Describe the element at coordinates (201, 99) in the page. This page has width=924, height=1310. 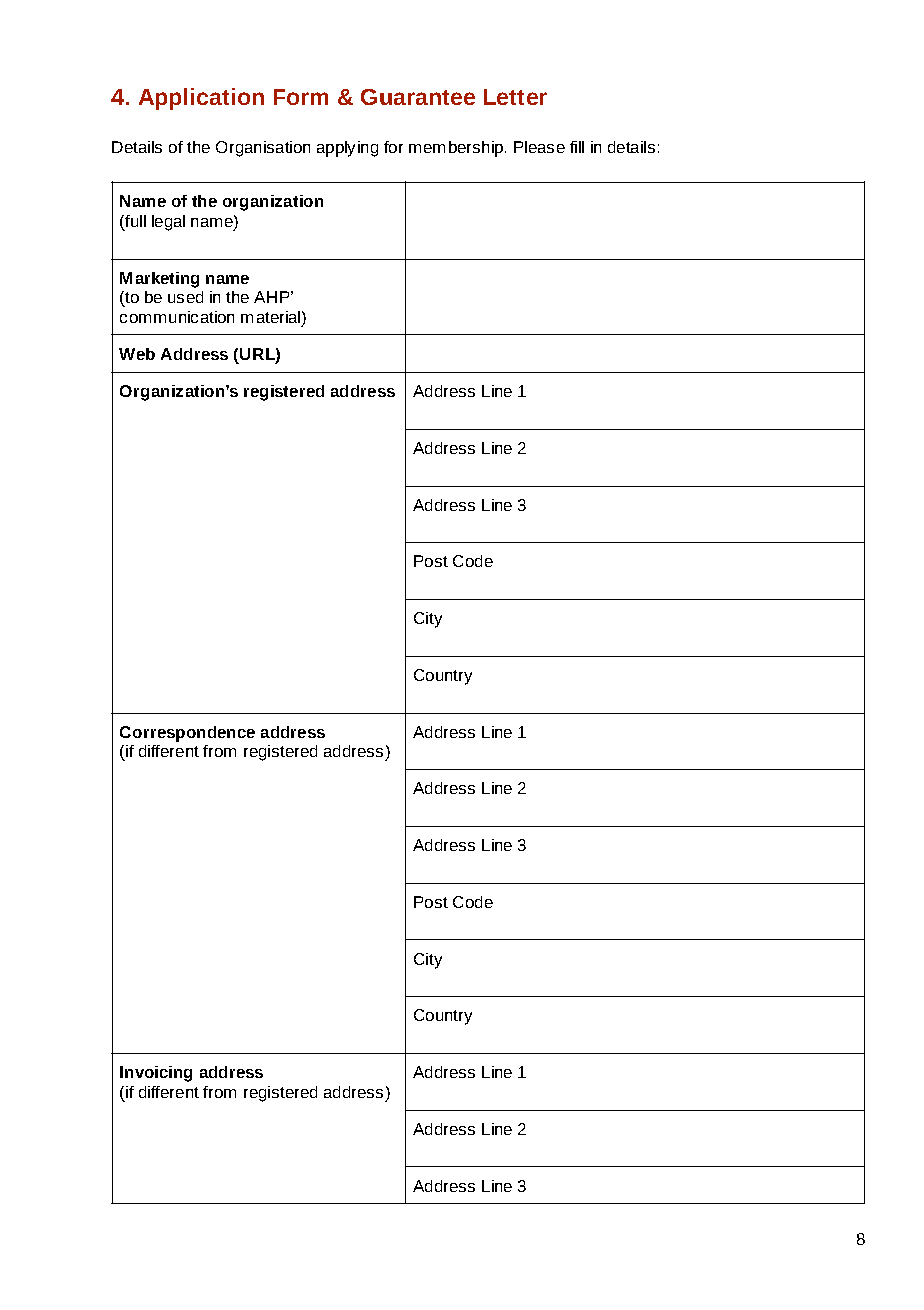
I see `Application` at that location.
